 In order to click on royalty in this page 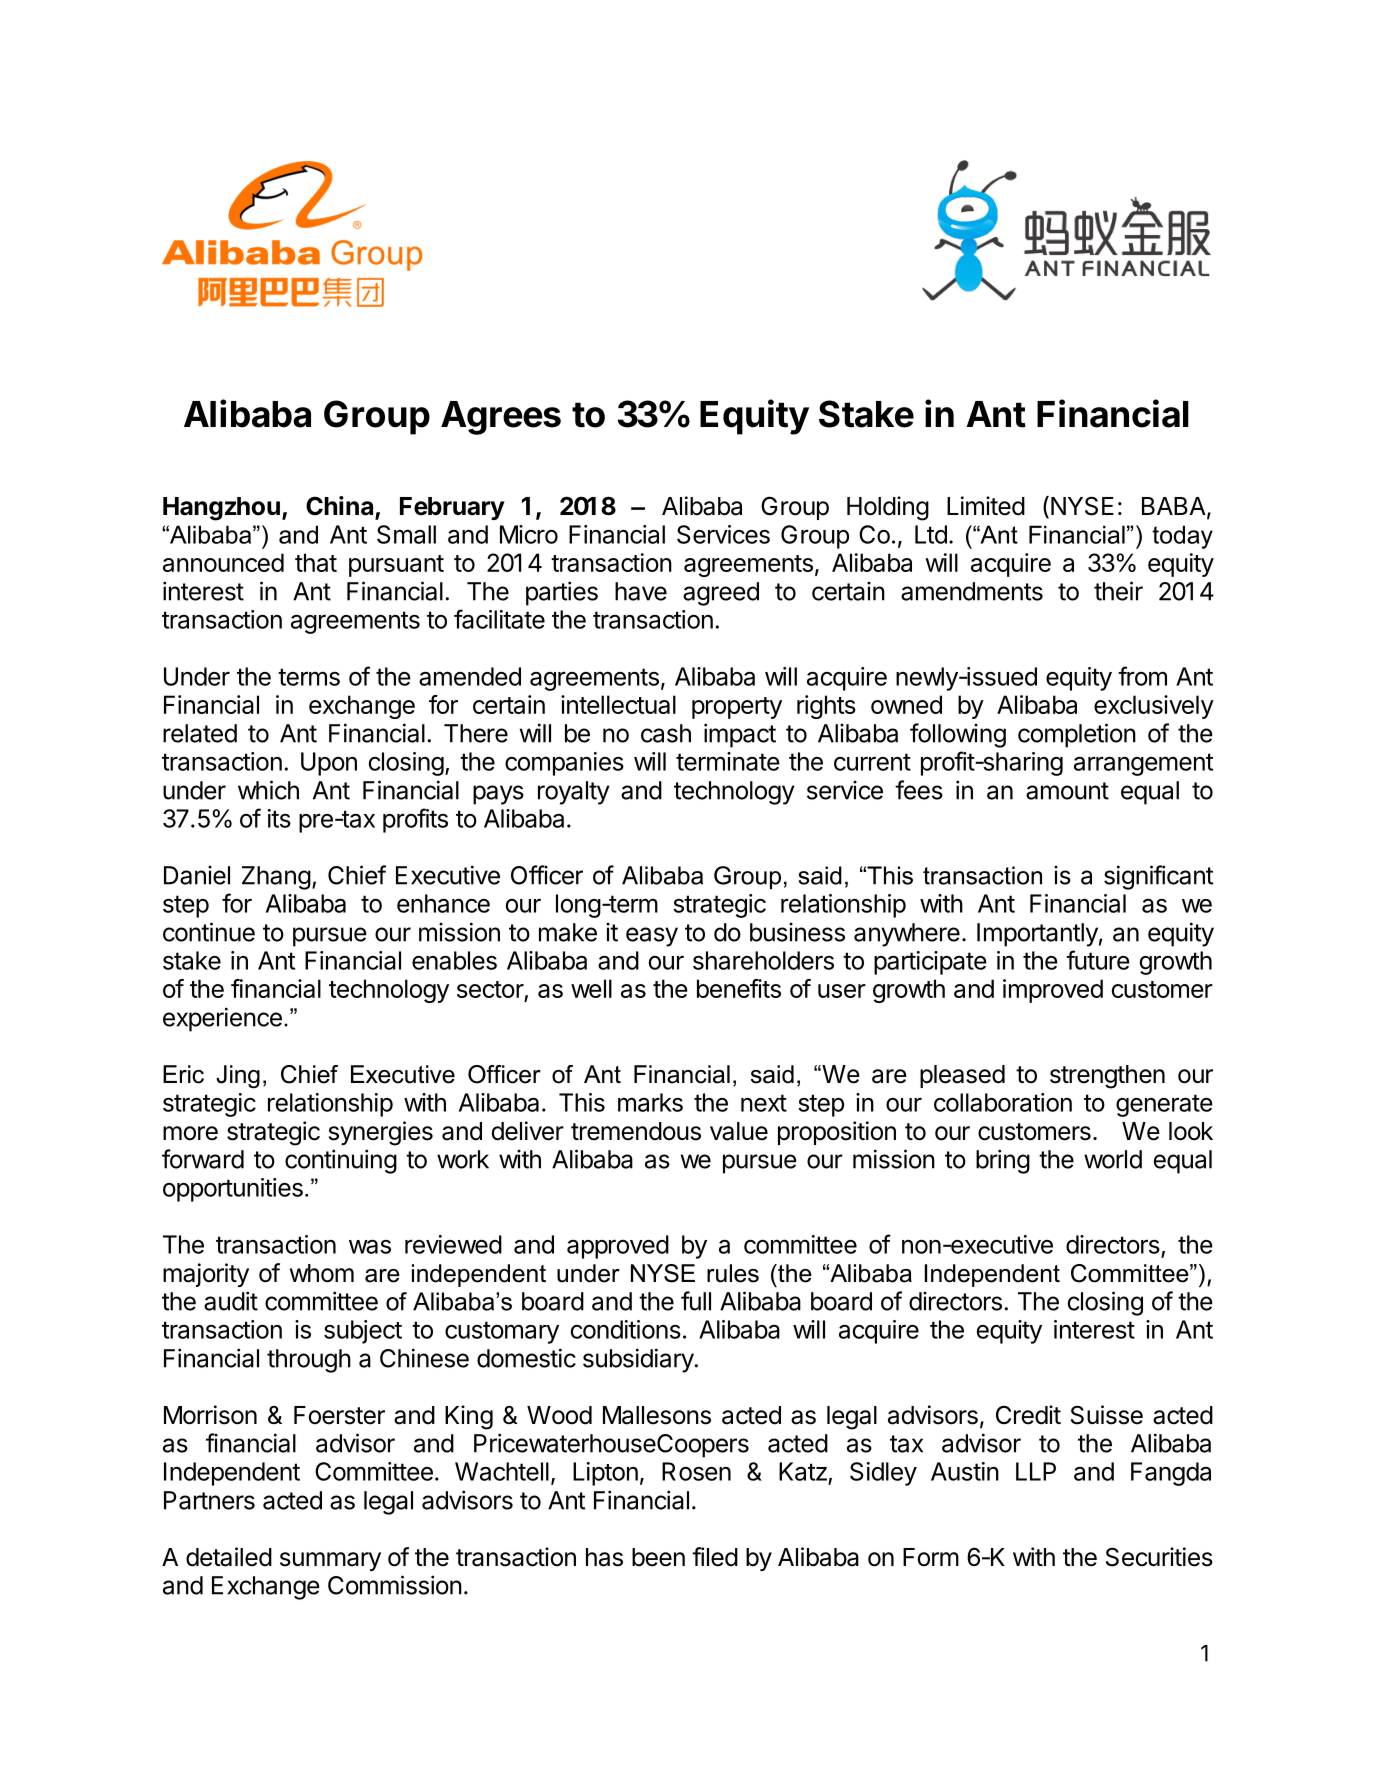, I will do `click(574, 793)`.
